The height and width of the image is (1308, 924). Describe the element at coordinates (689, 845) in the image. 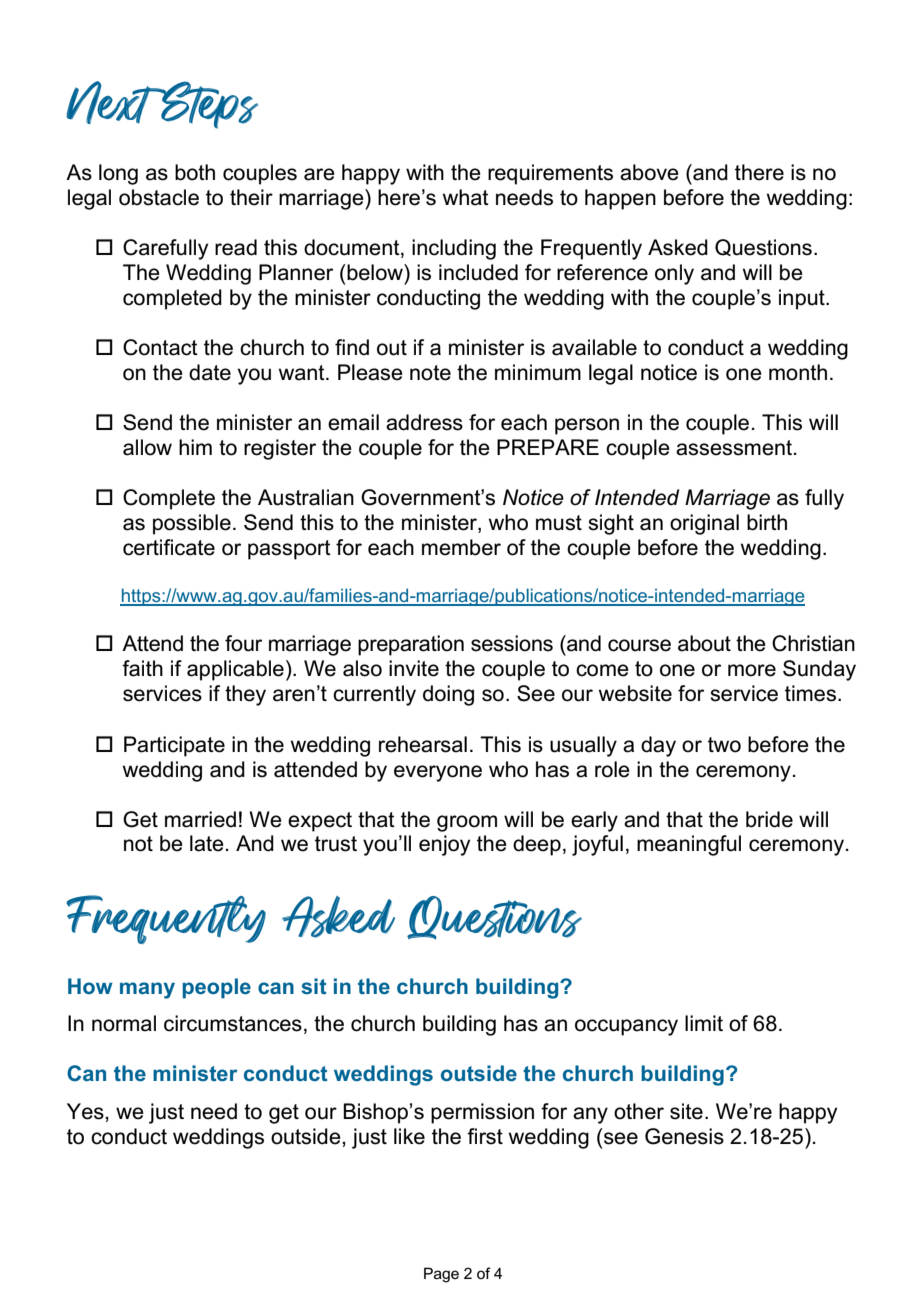

I see `meaningful` at that location.
